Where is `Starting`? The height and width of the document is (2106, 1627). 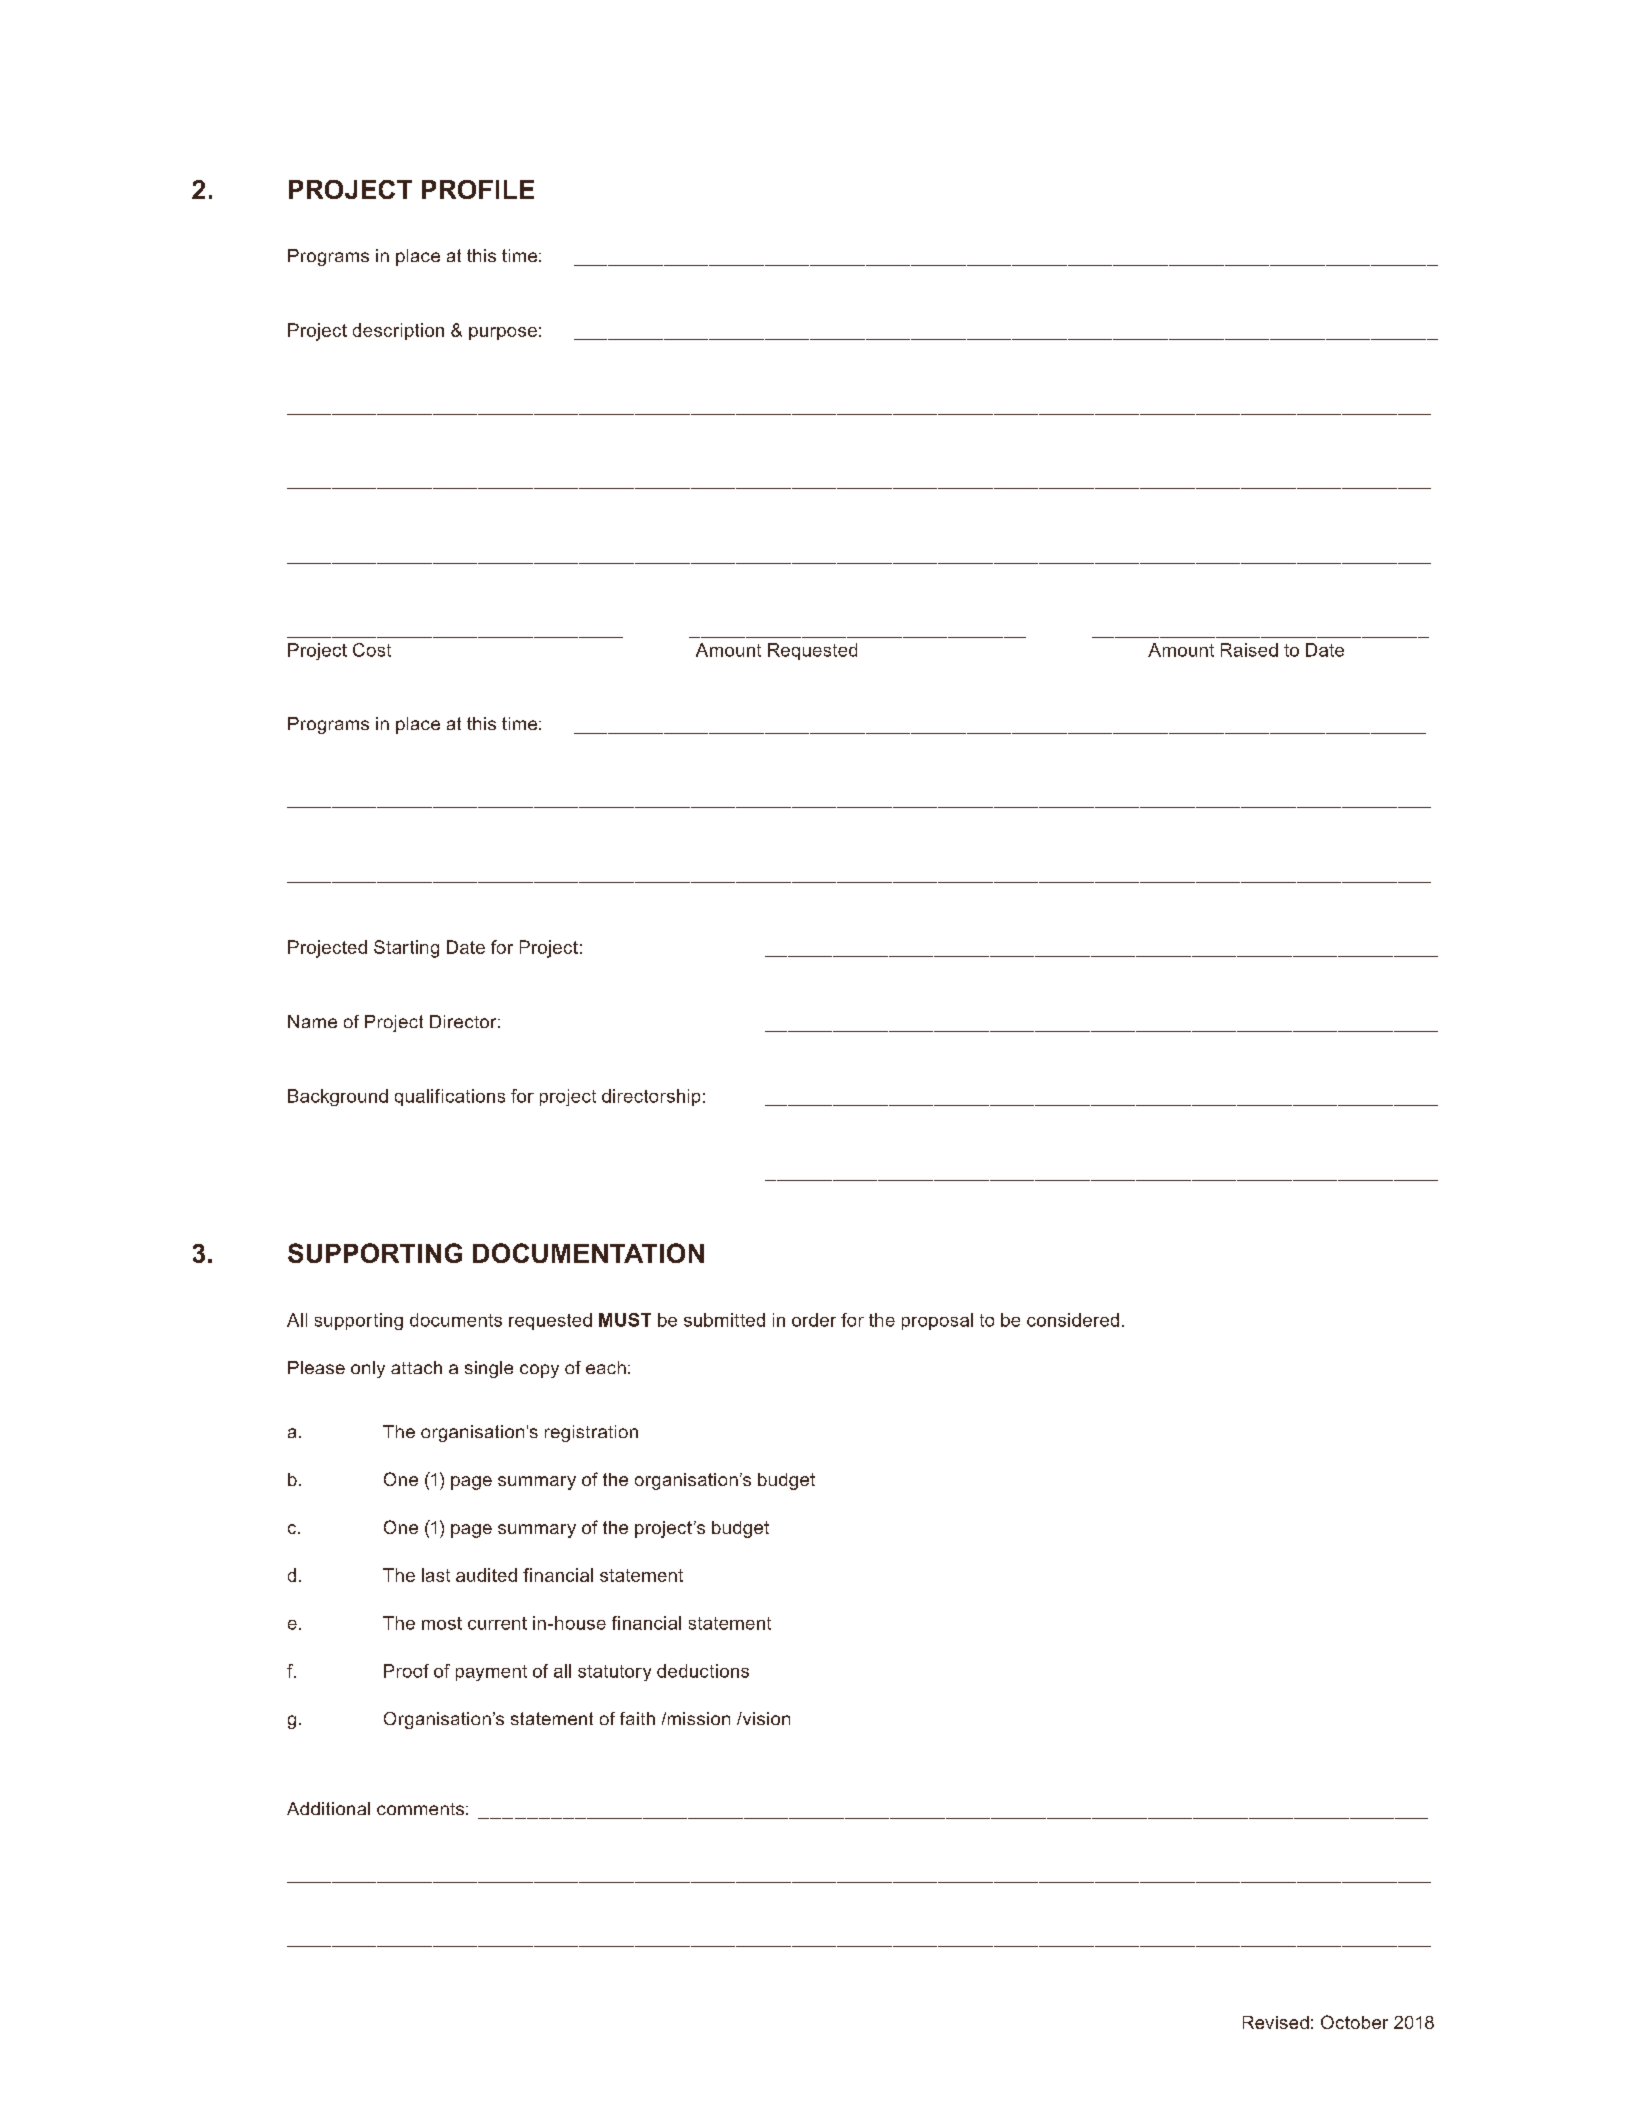
Starting is located at coordinates (406, 949).
